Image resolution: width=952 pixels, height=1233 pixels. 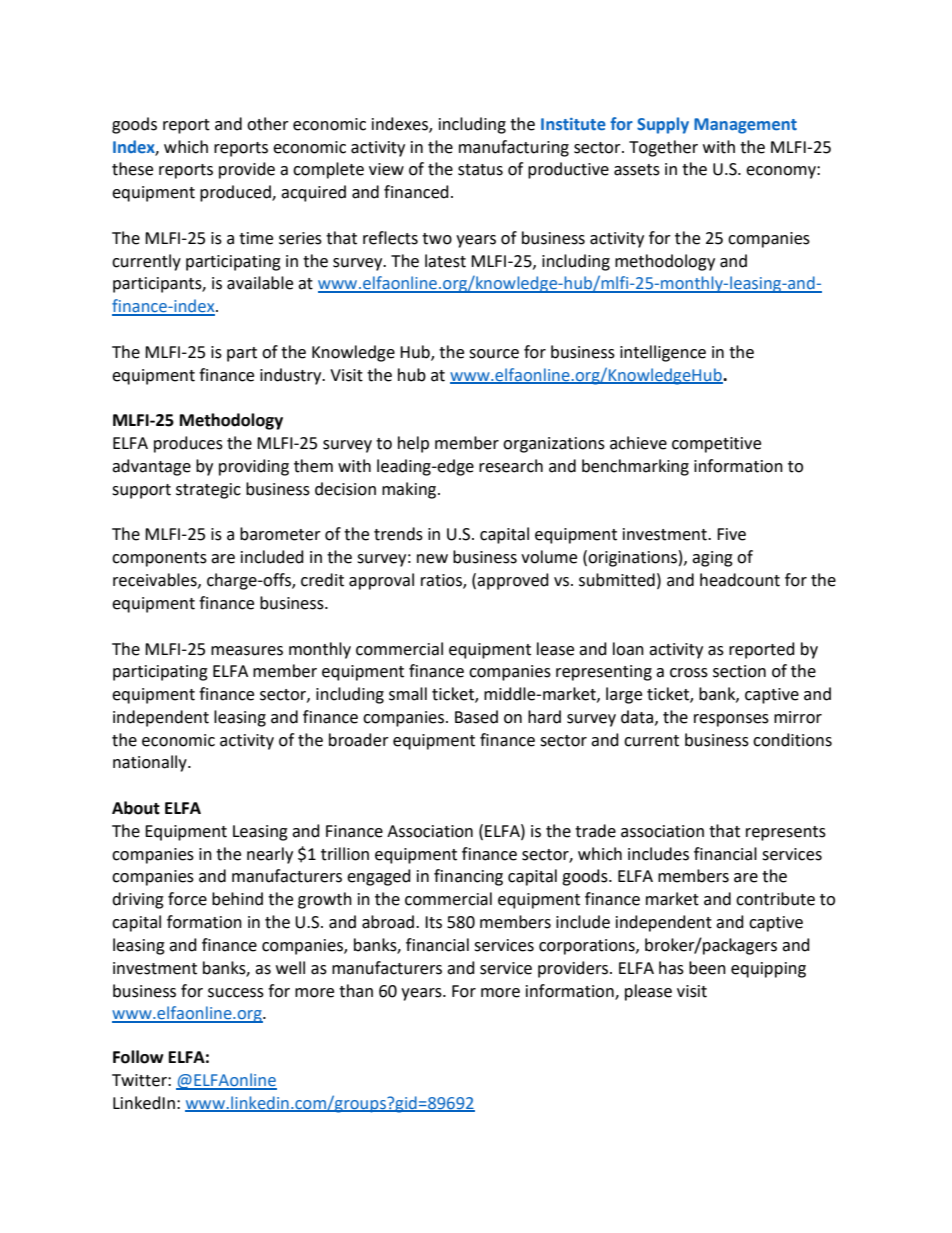 What do you see at coordinates (480, 170) in the screenshot?
I see `status` at bounding box center [480, 170].
